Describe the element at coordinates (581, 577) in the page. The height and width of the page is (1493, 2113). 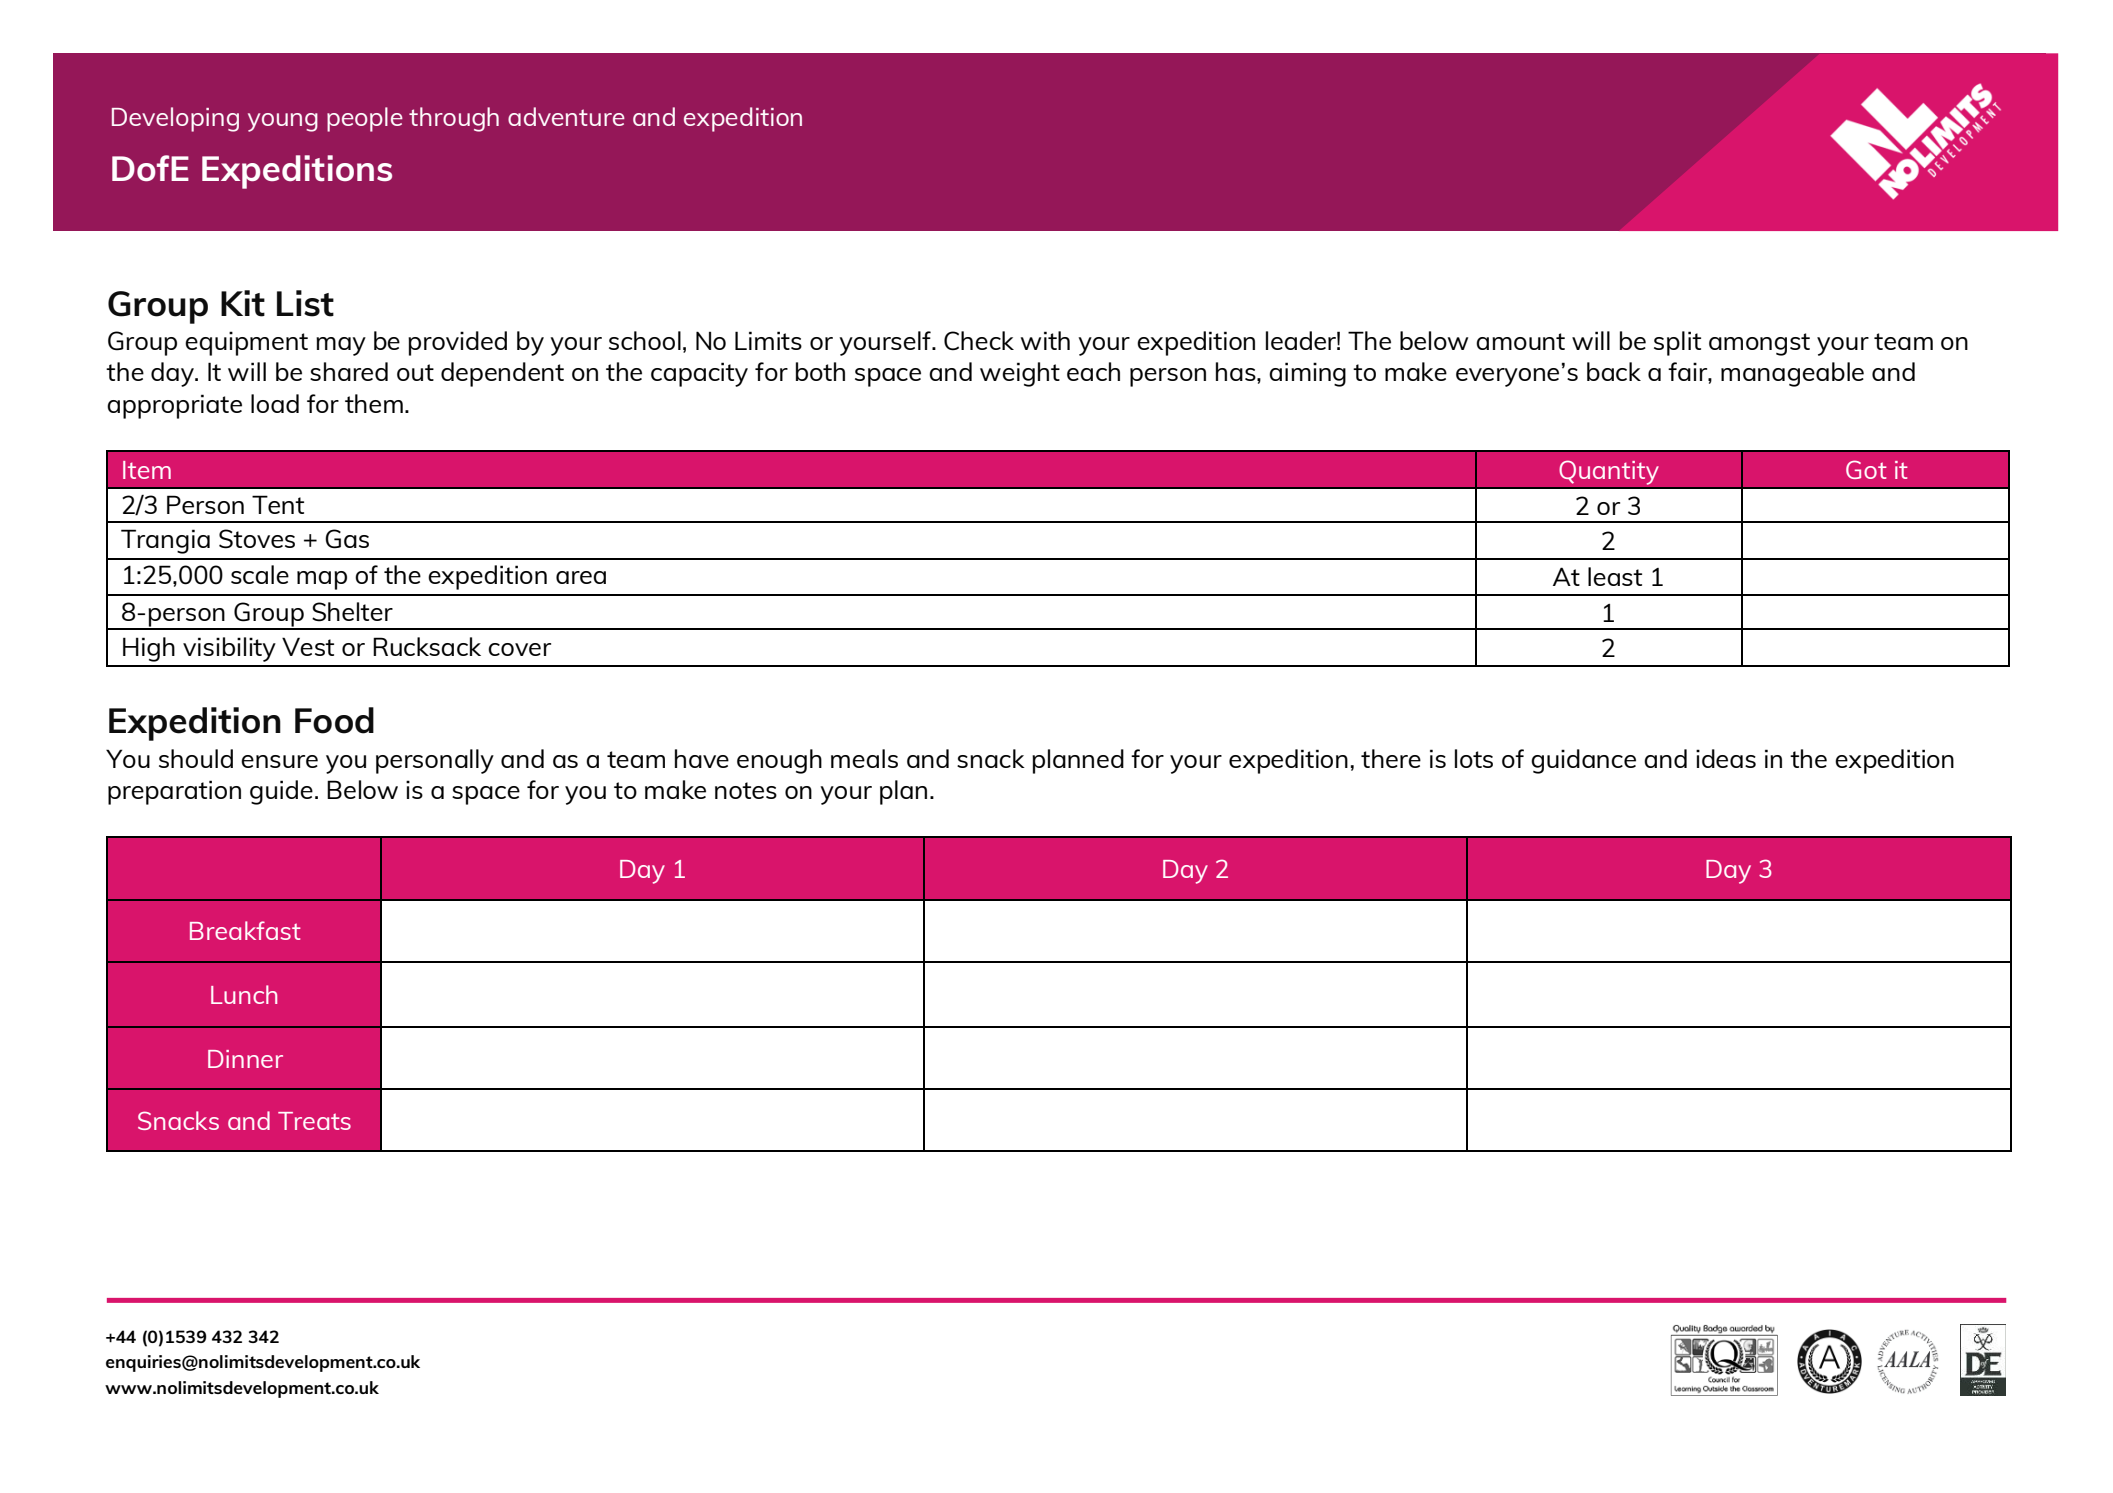
I see `area` at that location.
